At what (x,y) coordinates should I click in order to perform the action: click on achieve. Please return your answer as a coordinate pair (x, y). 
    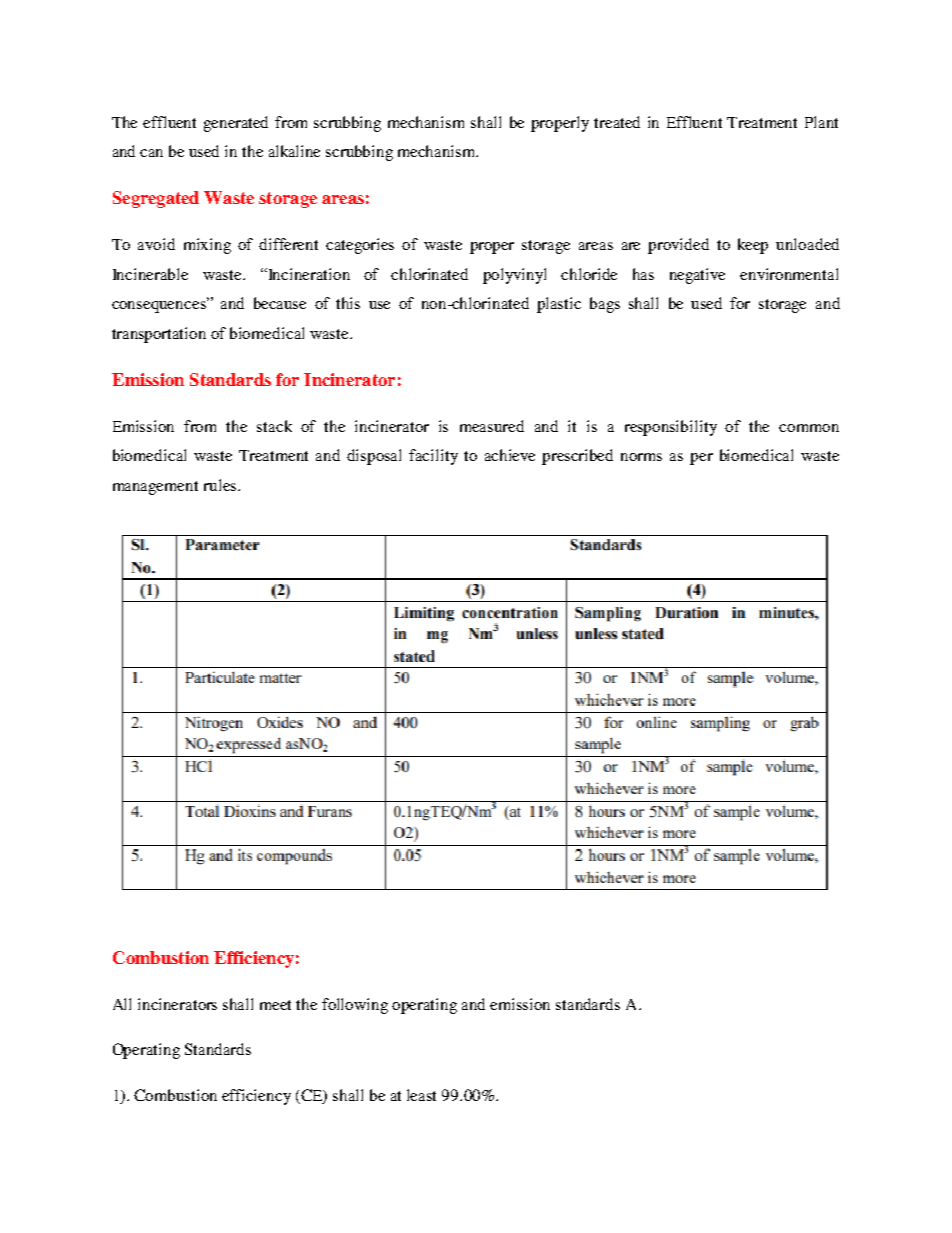
    Looking at the image, I should click on (510, 455).
